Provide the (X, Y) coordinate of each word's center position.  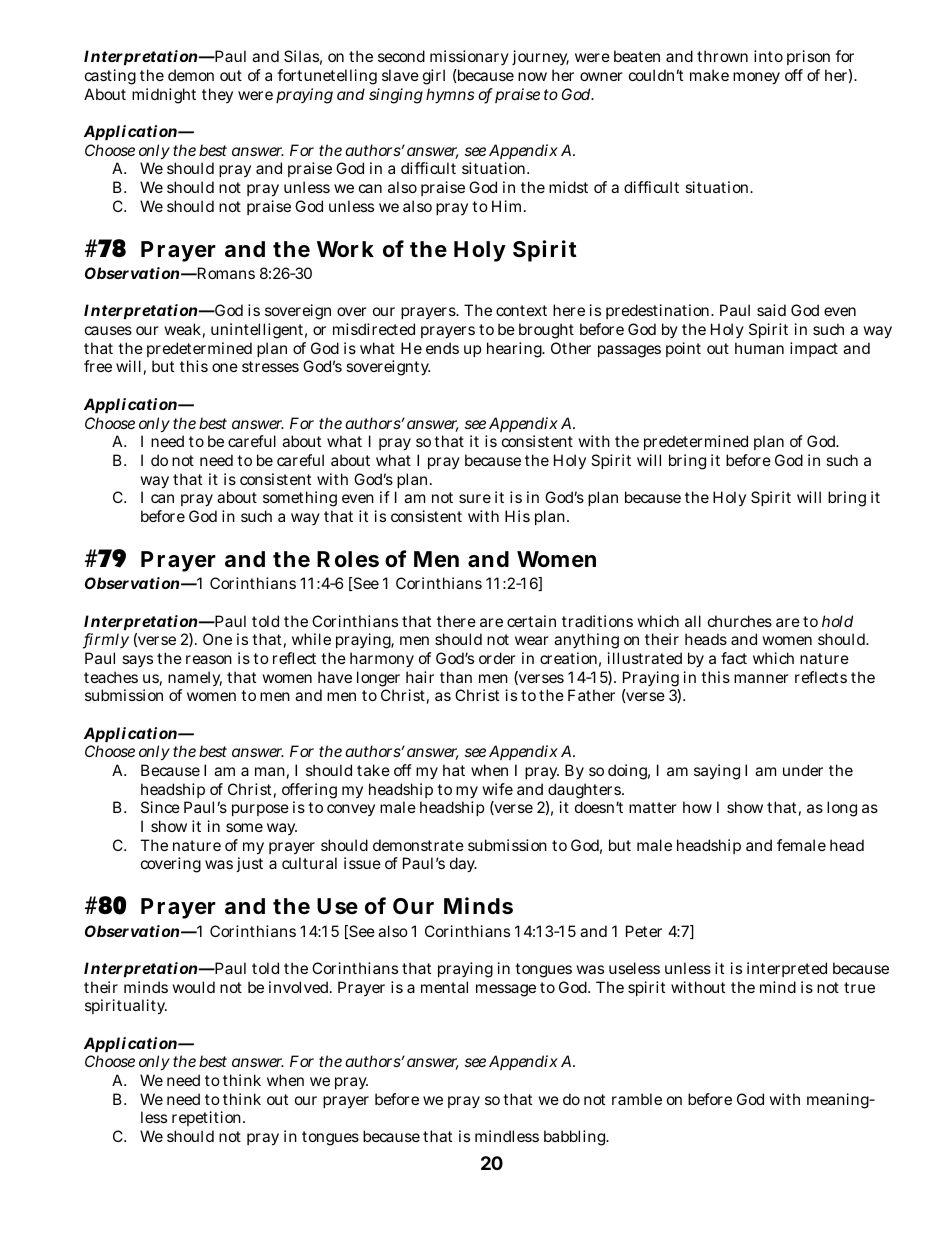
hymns (450, 95)
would (193, 987)
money (756, 78)
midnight (164, 96)
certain (531, 621)
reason (209, 659)
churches (740, 621)
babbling (576, 1138)
